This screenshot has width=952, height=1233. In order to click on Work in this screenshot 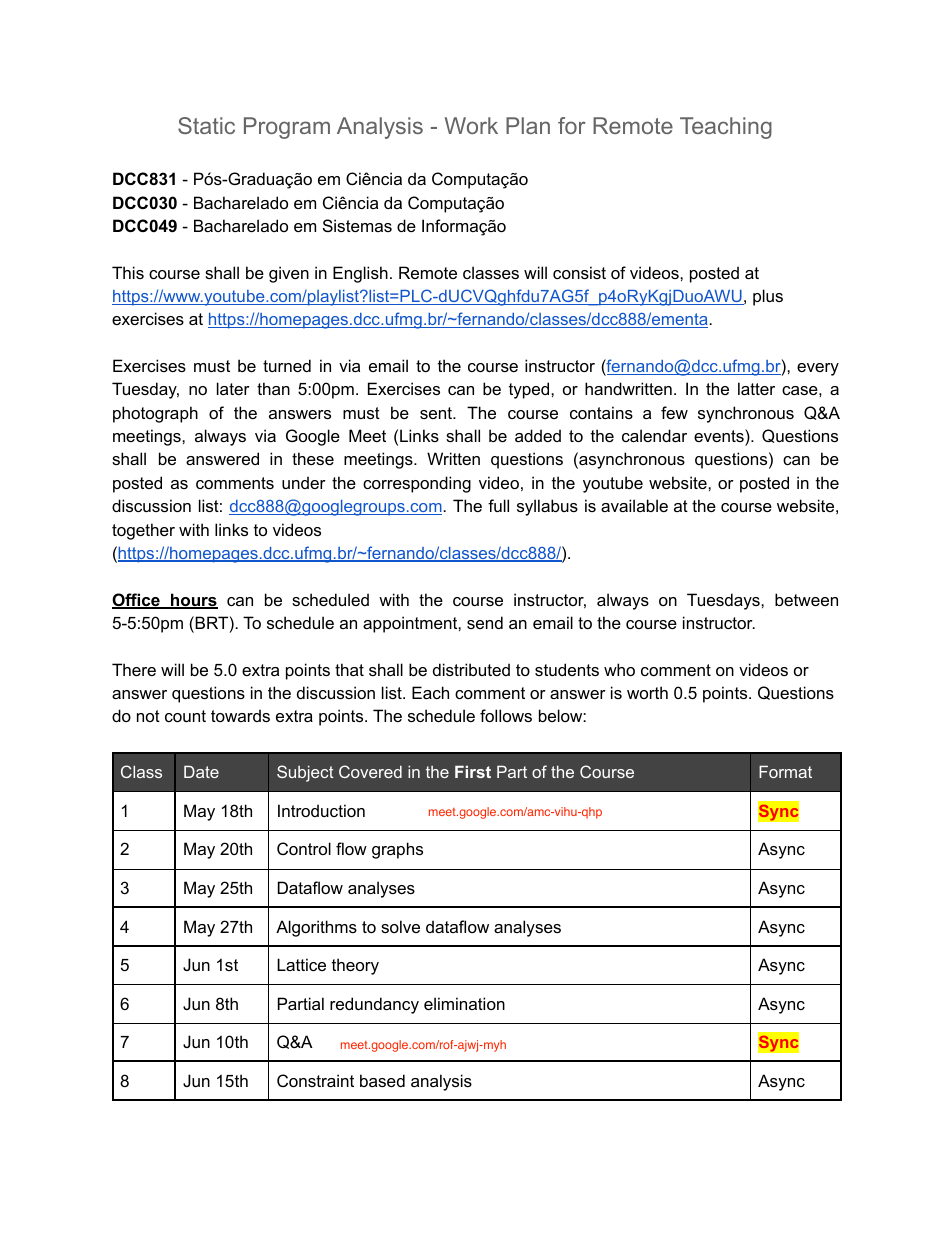, I will do `click(471, 125)`.
